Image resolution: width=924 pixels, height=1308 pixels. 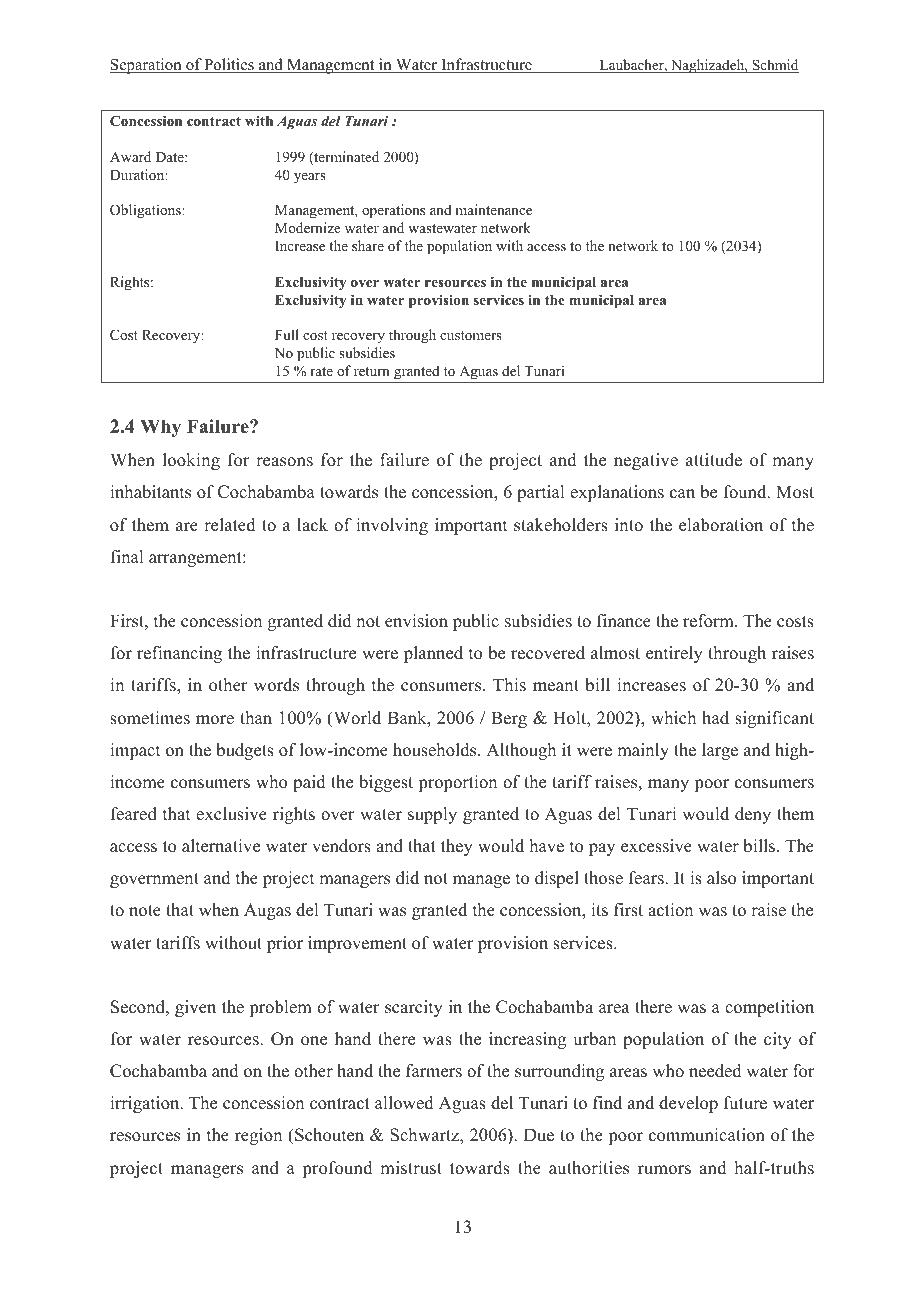 I want to click on partial, so click(x=540, y=493).
